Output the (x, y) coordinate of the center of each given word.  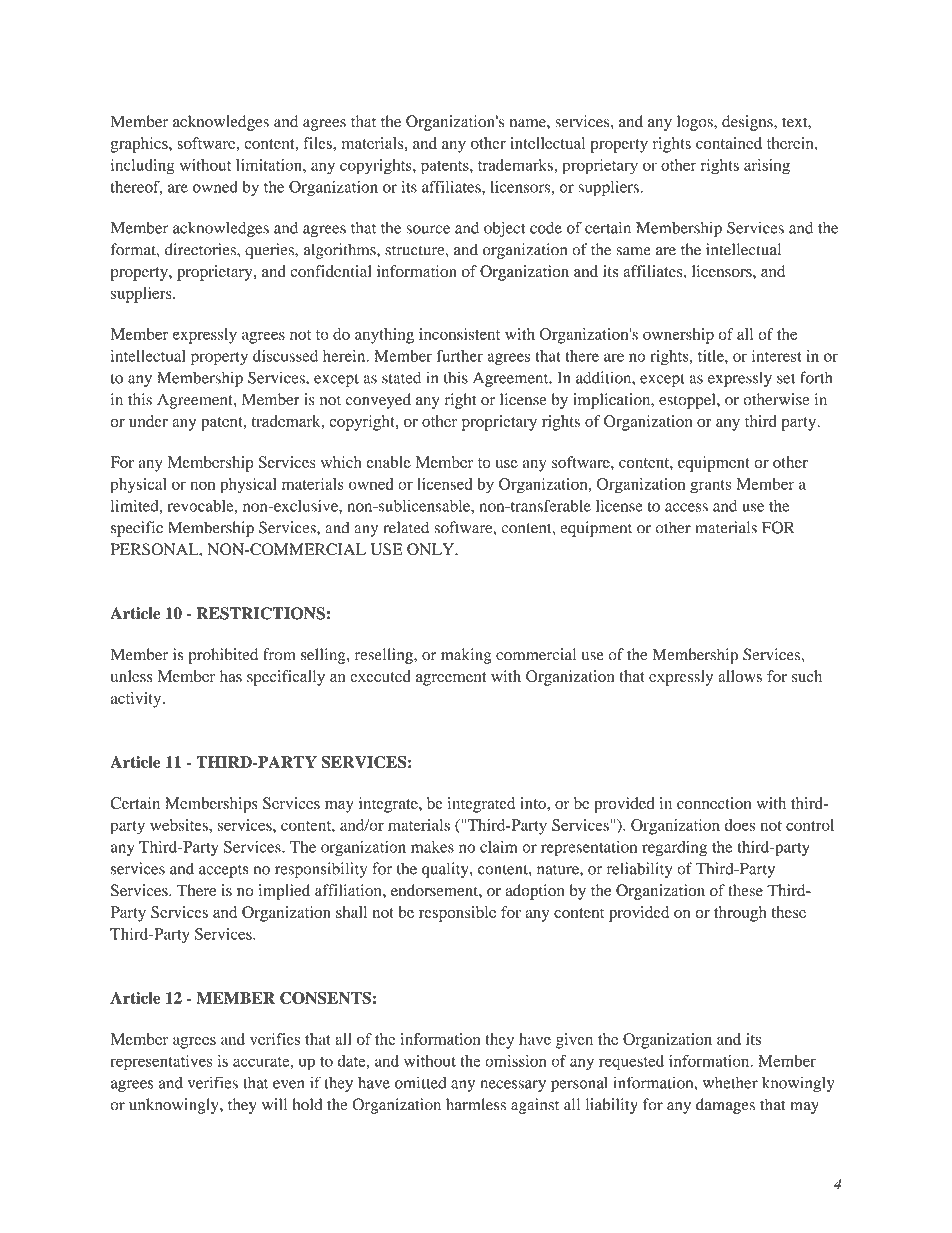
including (143, 167)
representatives (161, 1063)
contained (729, 143)
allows (740, 676)
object (505, 229)
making (466, 656)
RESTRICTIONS (261, 613)
